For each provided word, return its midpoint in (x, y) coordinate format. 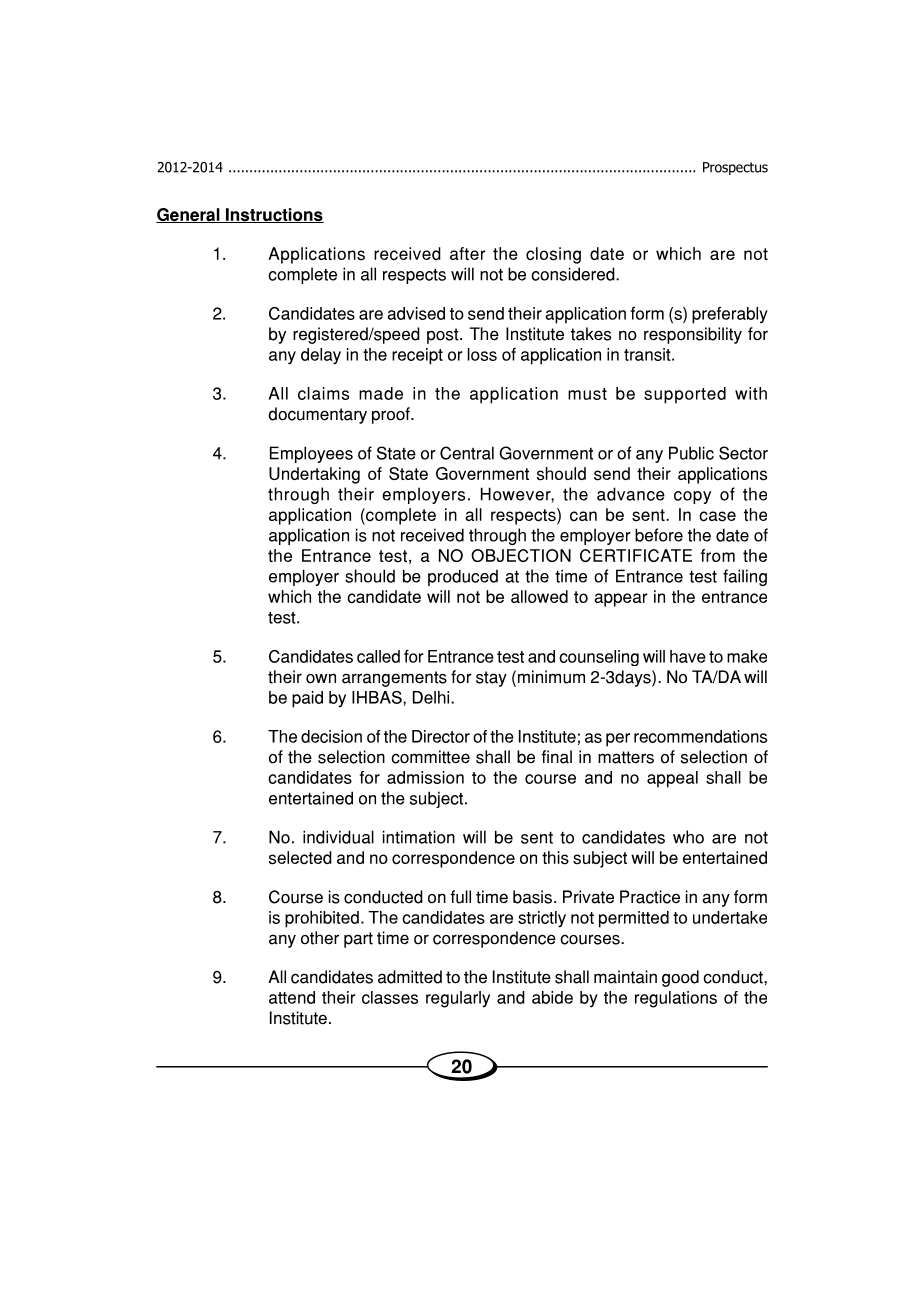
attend (292, 997)
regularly (458, 999)
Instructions (274, 215)
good (680, 978)
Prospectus (735, 168)
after (468, 253)
